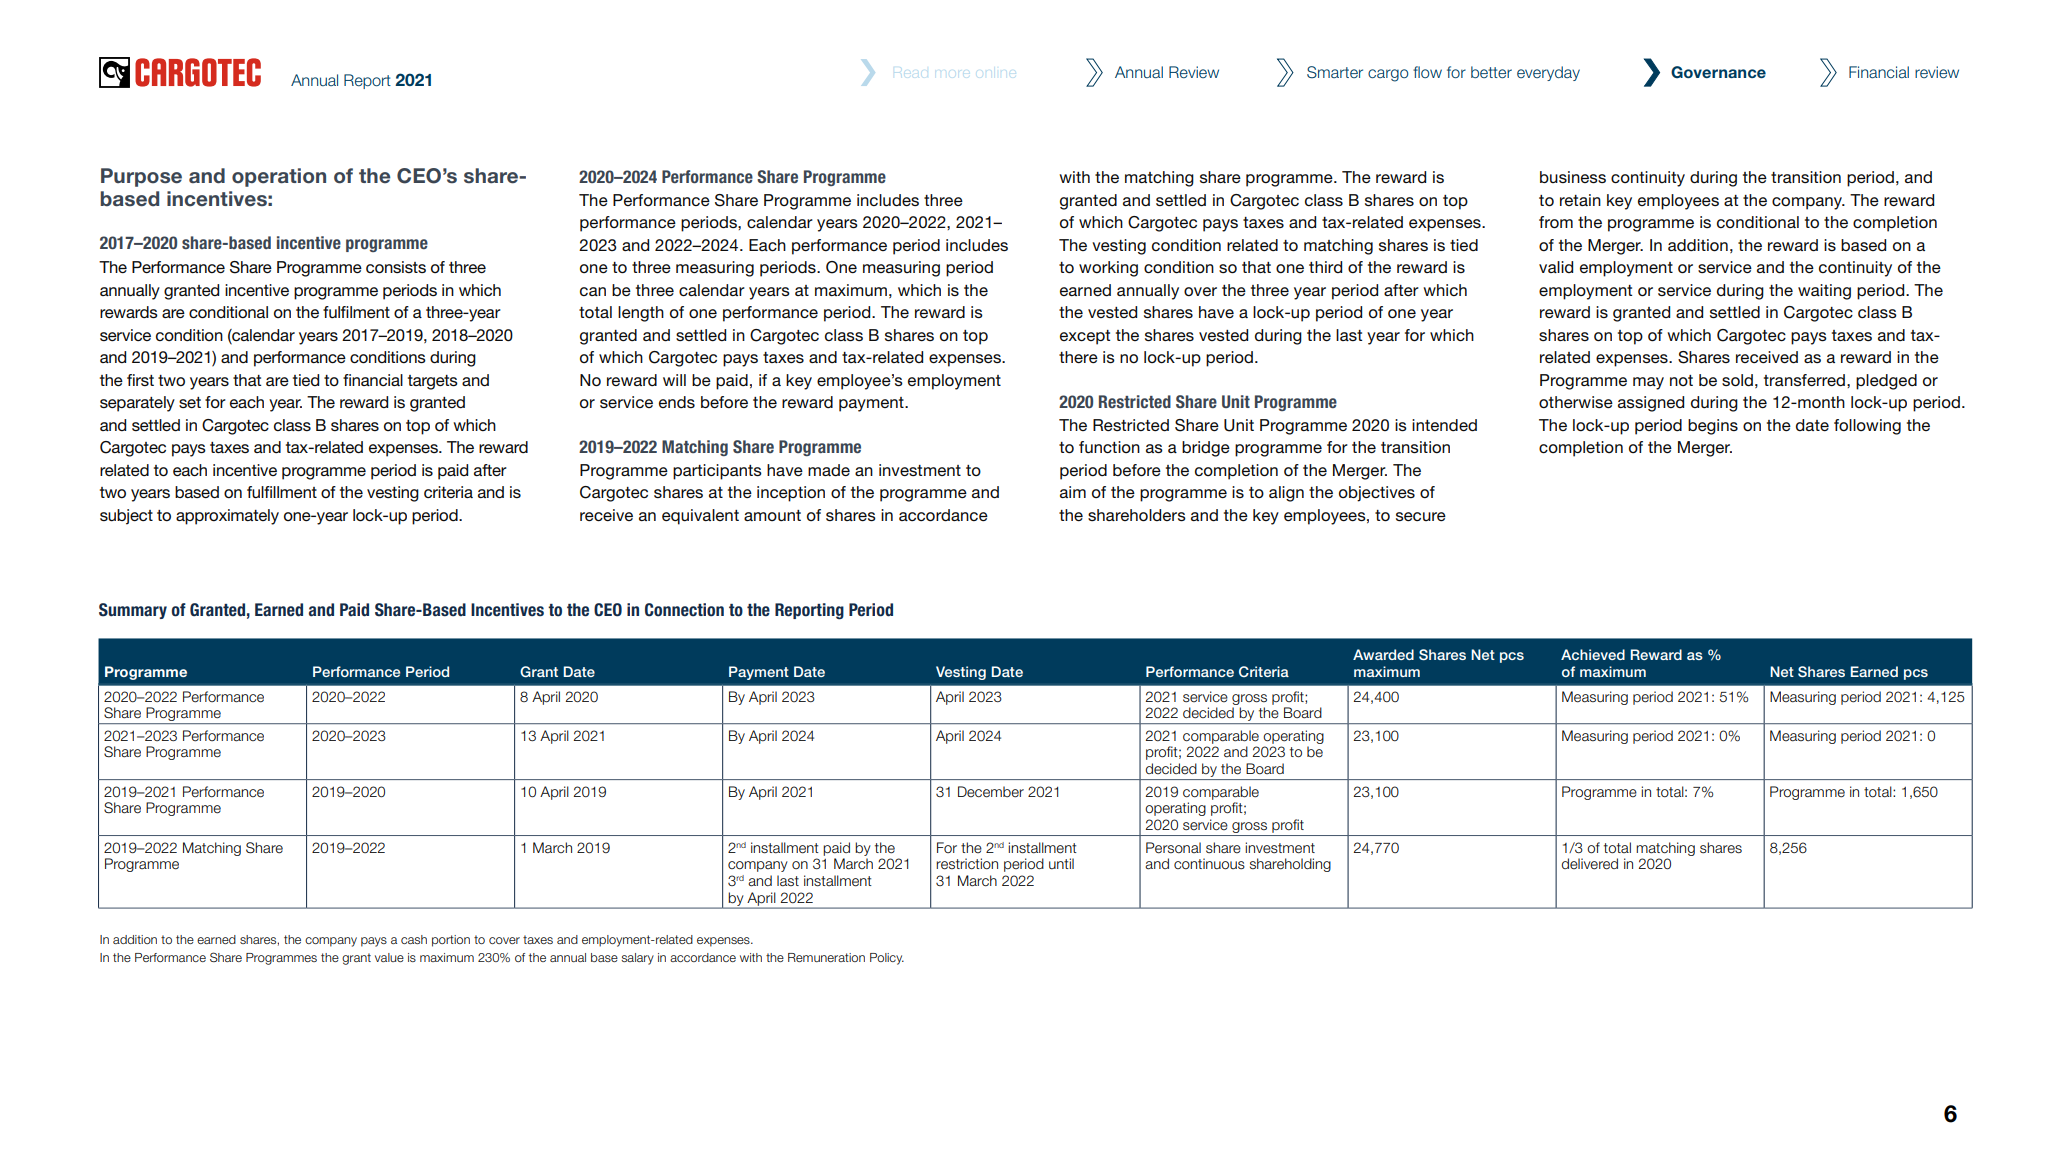  What do you see at coordinates (684, 610) in the screenshot?
I see `Connection` at bounding box center [684, 610].
